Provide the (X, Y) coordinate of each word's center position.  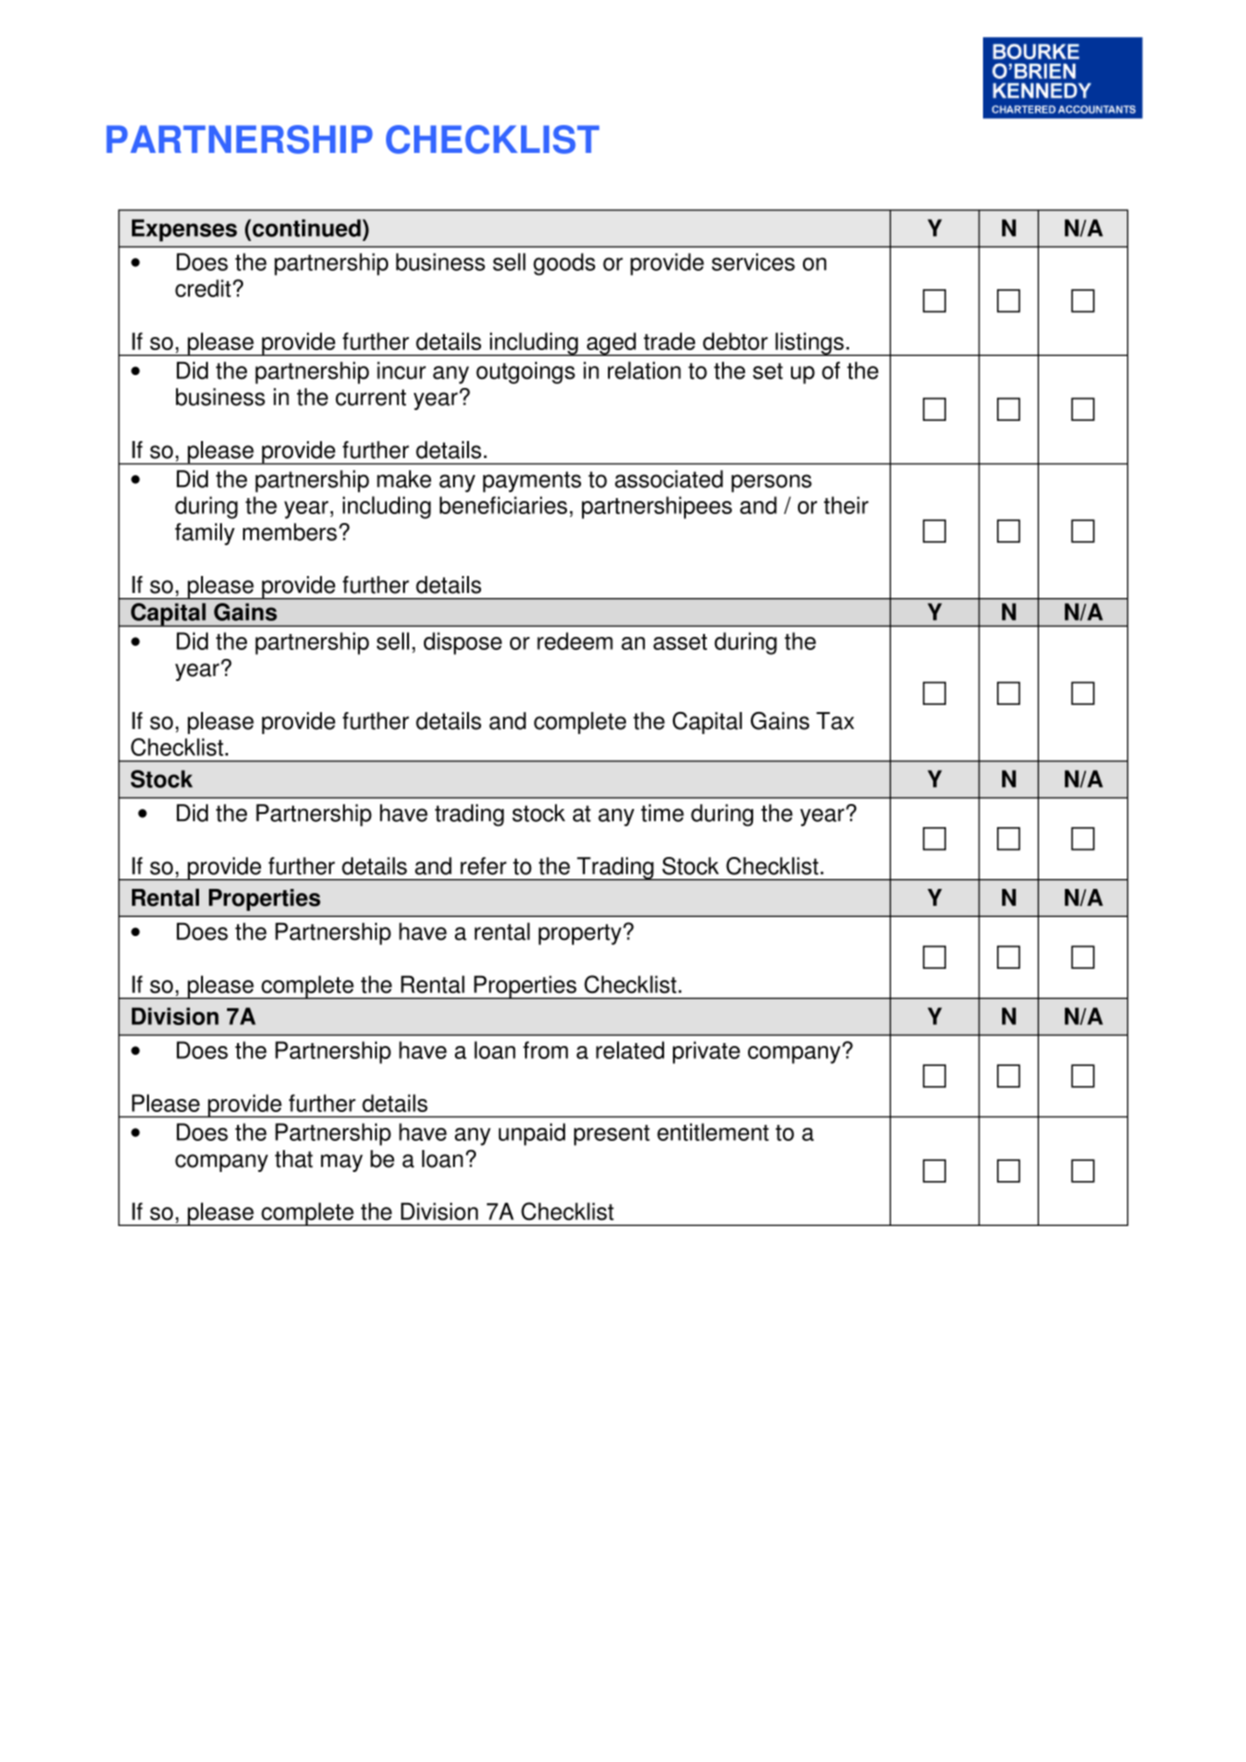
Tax (835, 721)
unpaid (532, 1134)
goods (564, 264)
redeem (575, 641)
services (753, 262)
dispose (463, 643)
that (294, 1159)
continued (305, 228)
